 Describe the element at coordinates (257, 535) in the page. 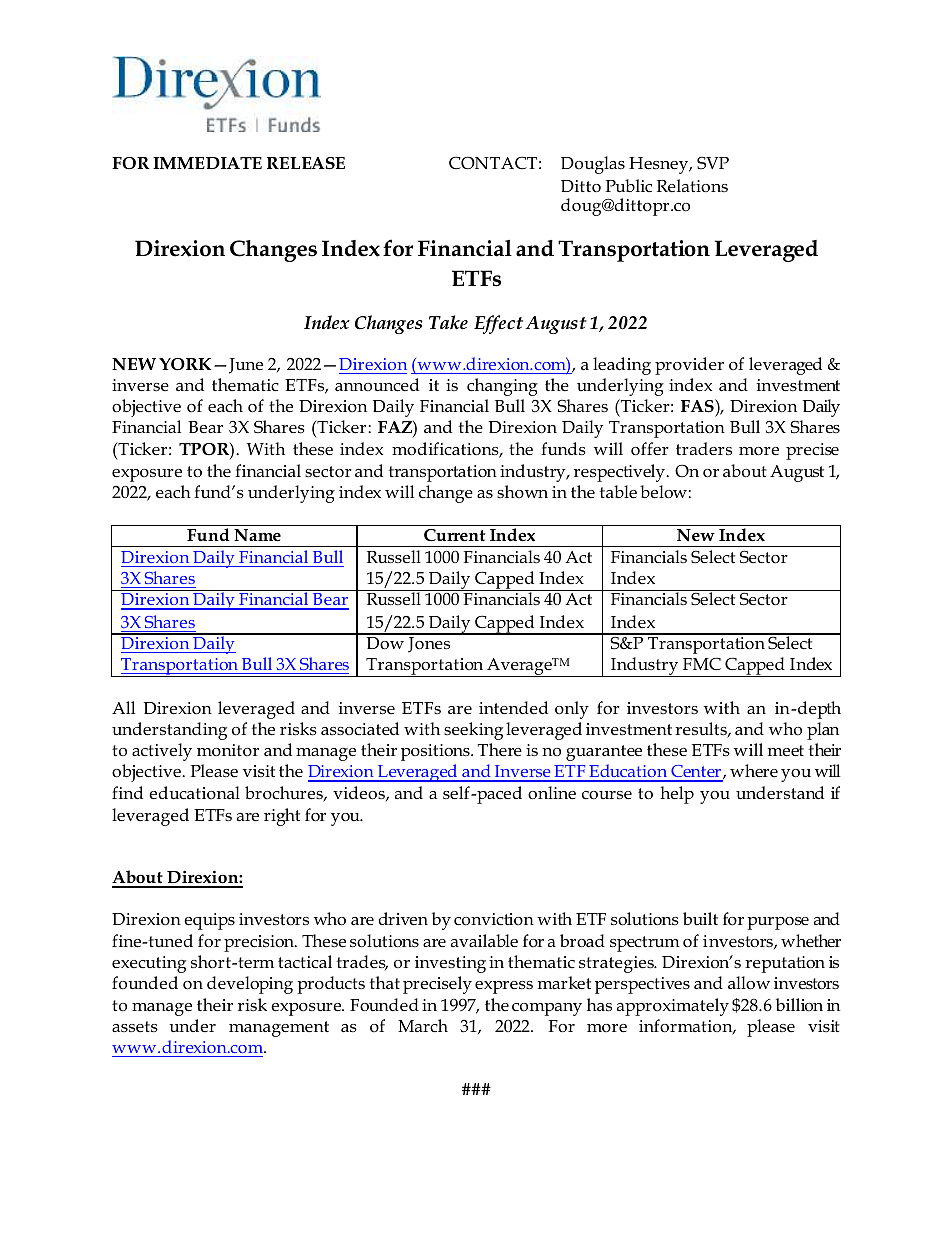

I see `Name` at that location.
